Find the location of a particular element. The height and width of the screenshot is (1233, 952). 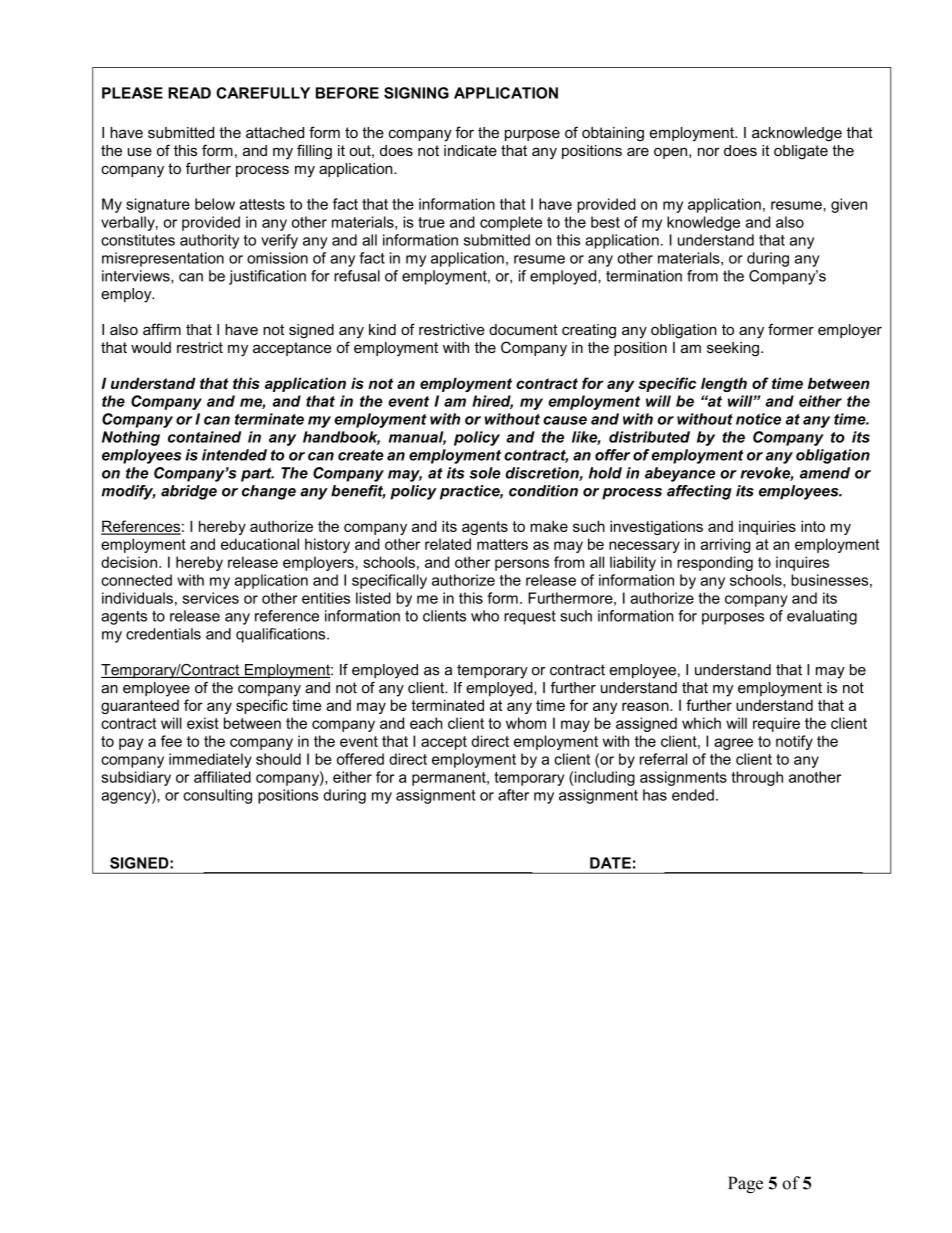

DATE is located at coordinates (610, 863).
